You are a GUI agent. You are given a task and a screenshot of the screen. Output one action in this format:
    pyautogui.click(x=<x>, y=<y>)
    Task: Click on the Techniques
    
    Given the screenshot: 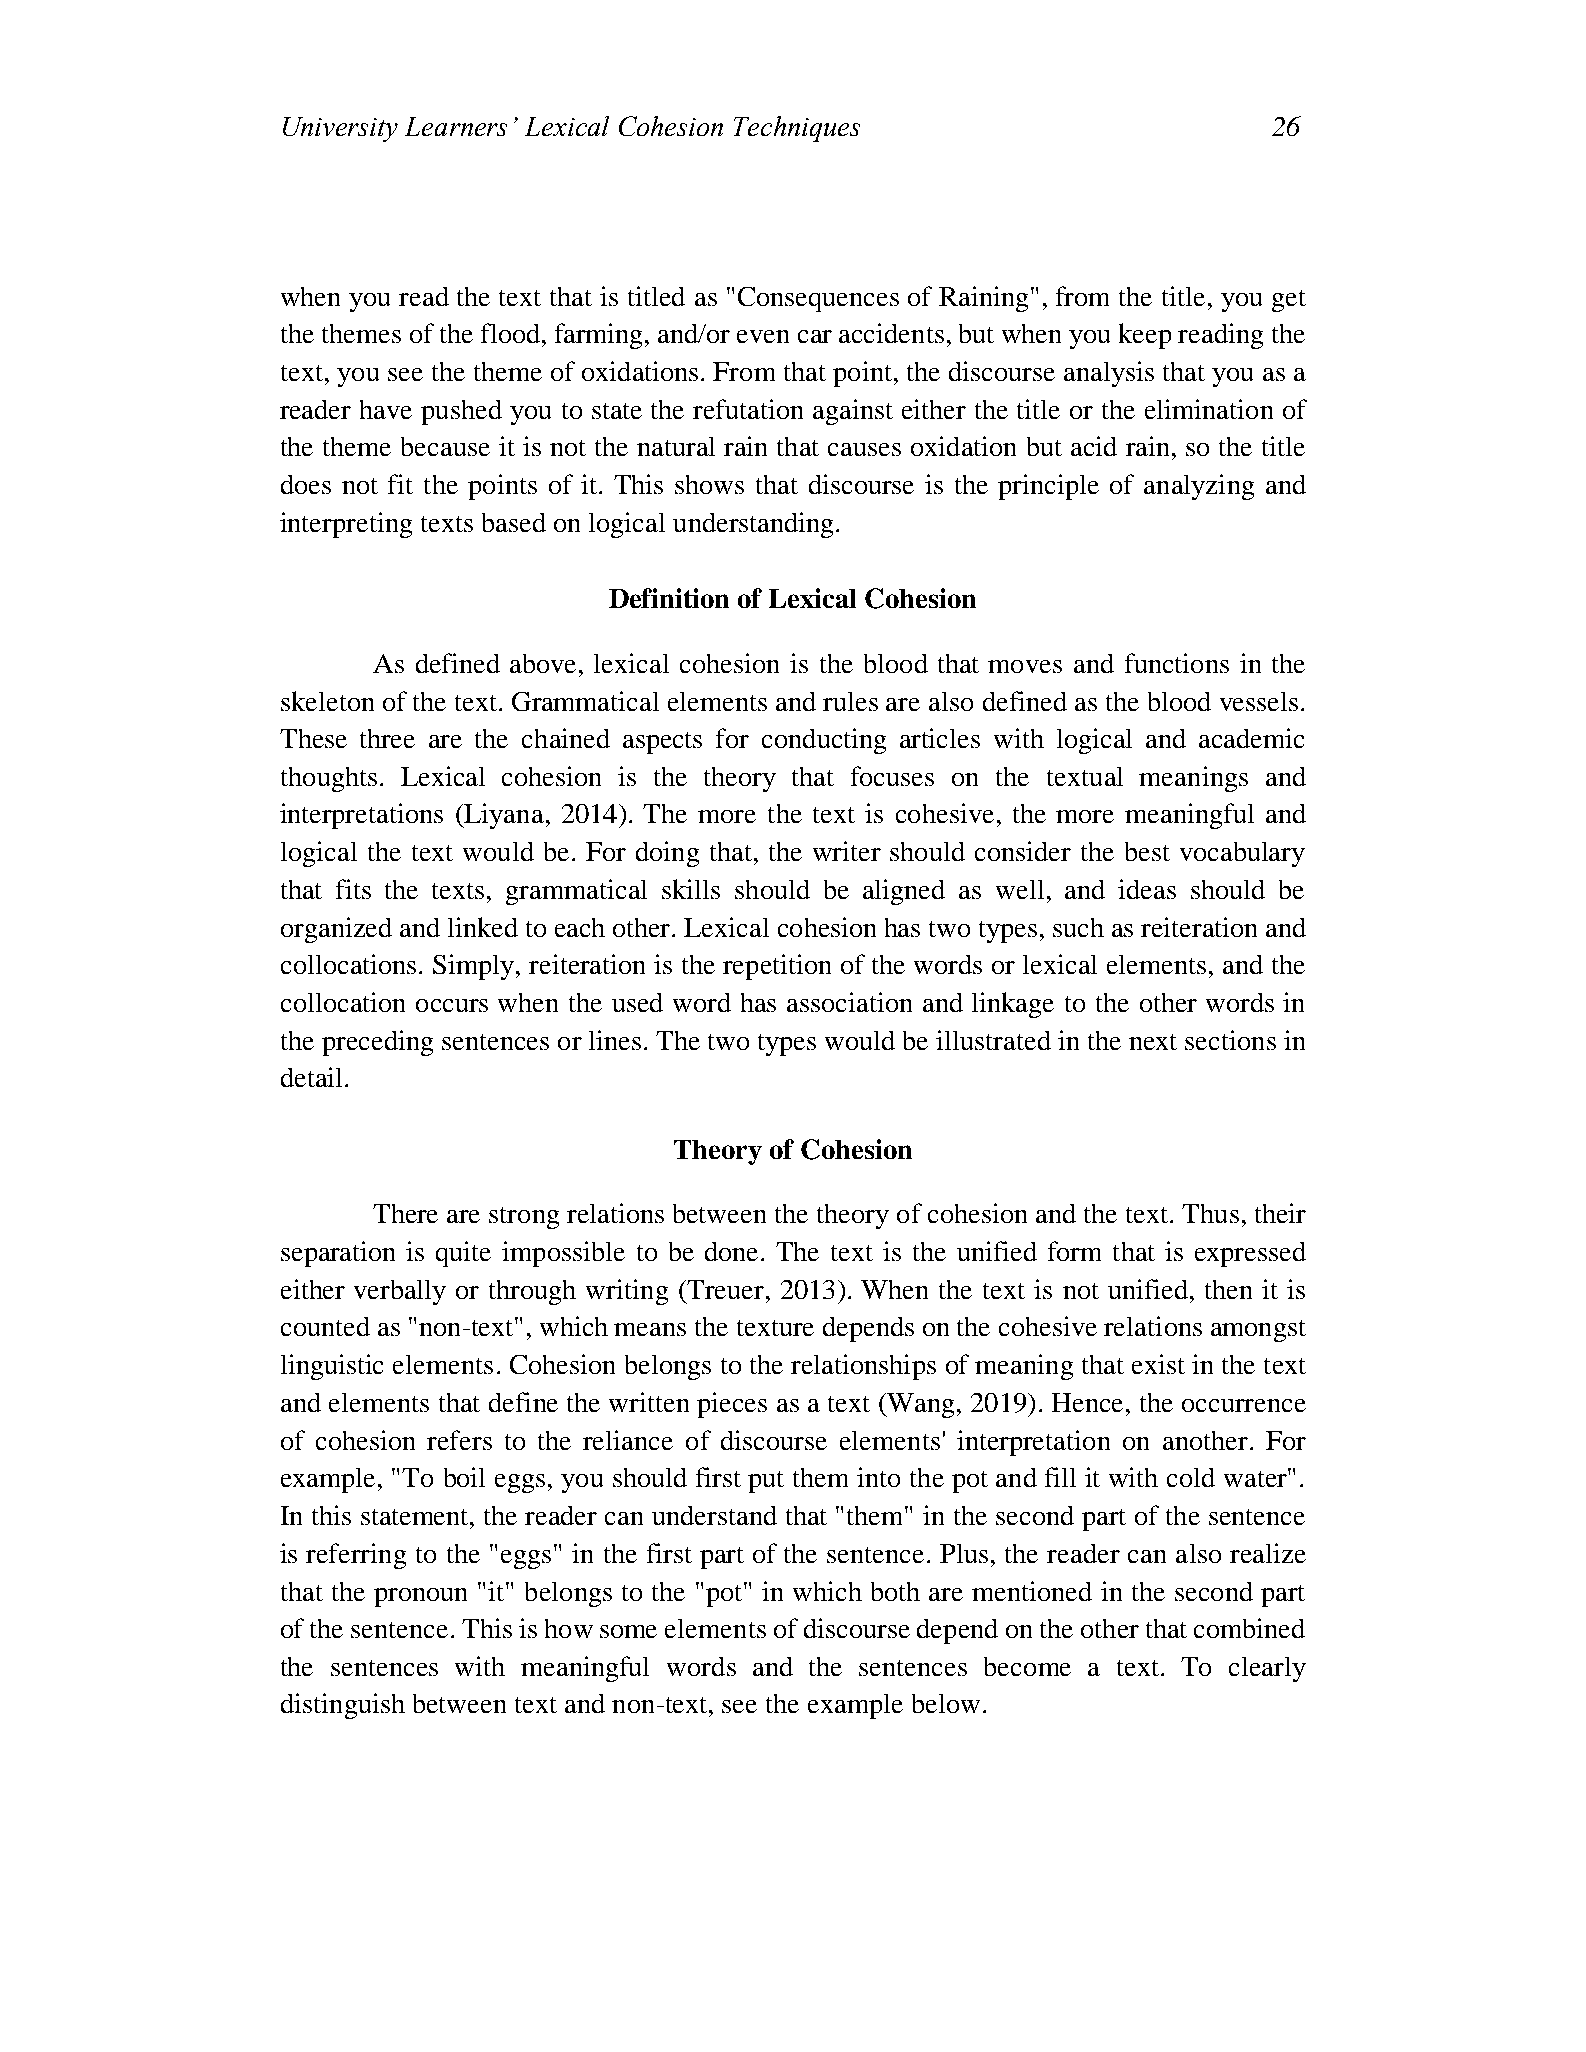 What is the action you would take?
    pyautogui.click(x=797, y=129)
